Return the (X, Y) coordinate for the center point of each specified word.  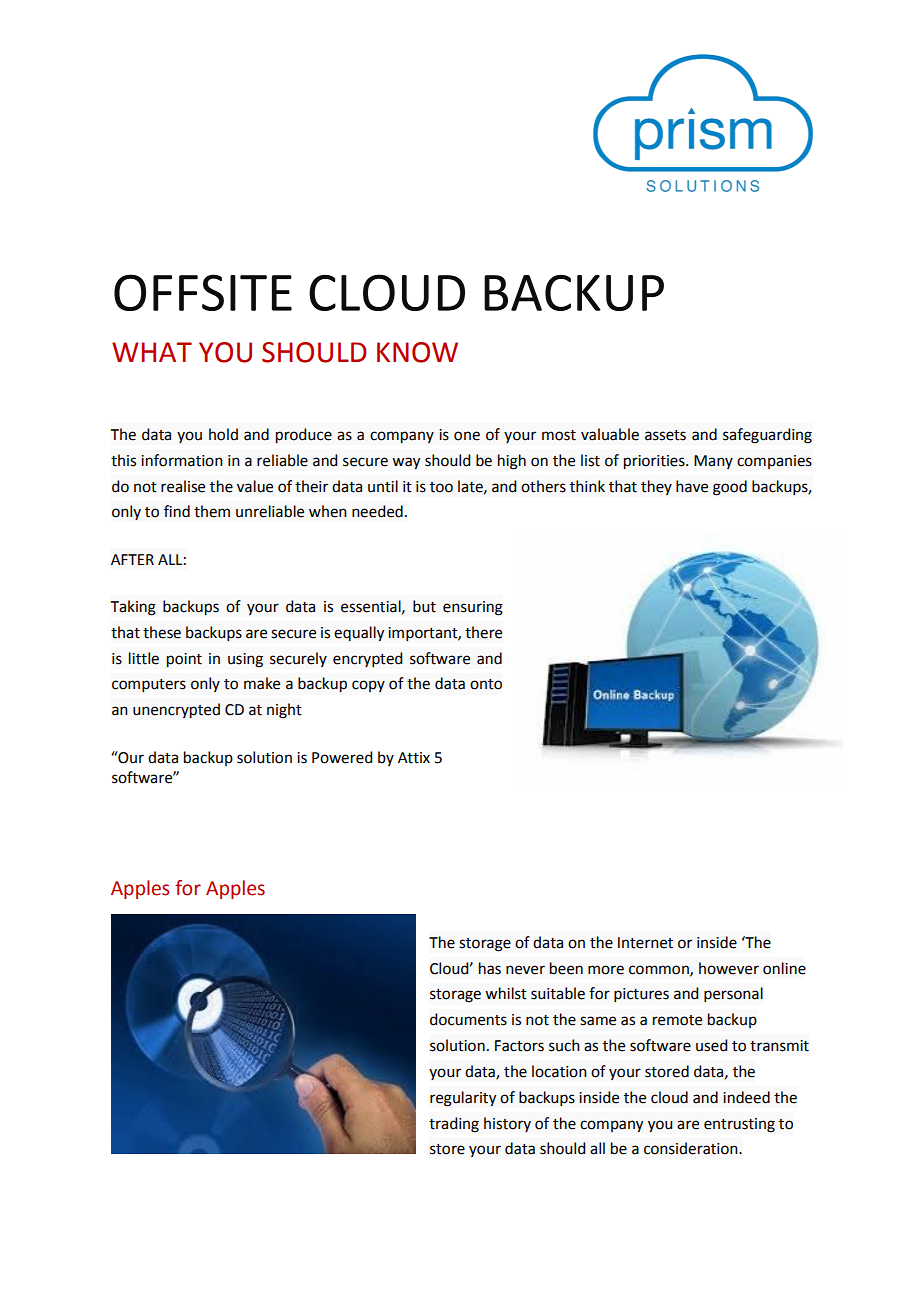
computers (149, 686)
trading (454, 1125)
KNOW (417, 352)
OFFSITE (203, 292)
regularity (463, 1099)
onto (486, 684)
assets (665, 435)
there (483, 632)
